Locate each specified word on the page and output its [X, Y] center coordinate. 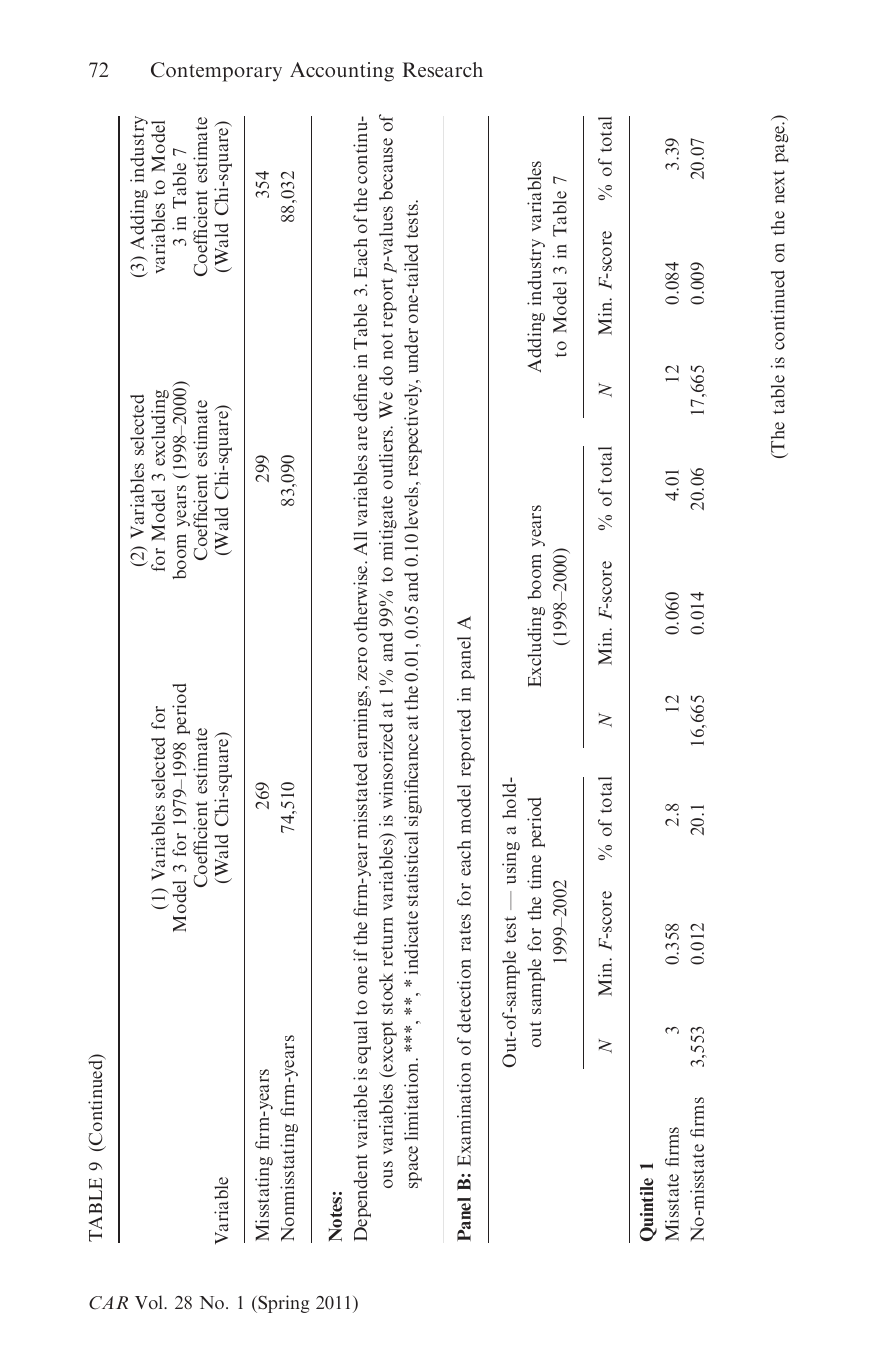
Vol [150, 1302]
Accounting [342, 72]
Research [443, 69]
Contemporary [216, 72]
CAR [108, 1303]
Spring [283, 1304]
